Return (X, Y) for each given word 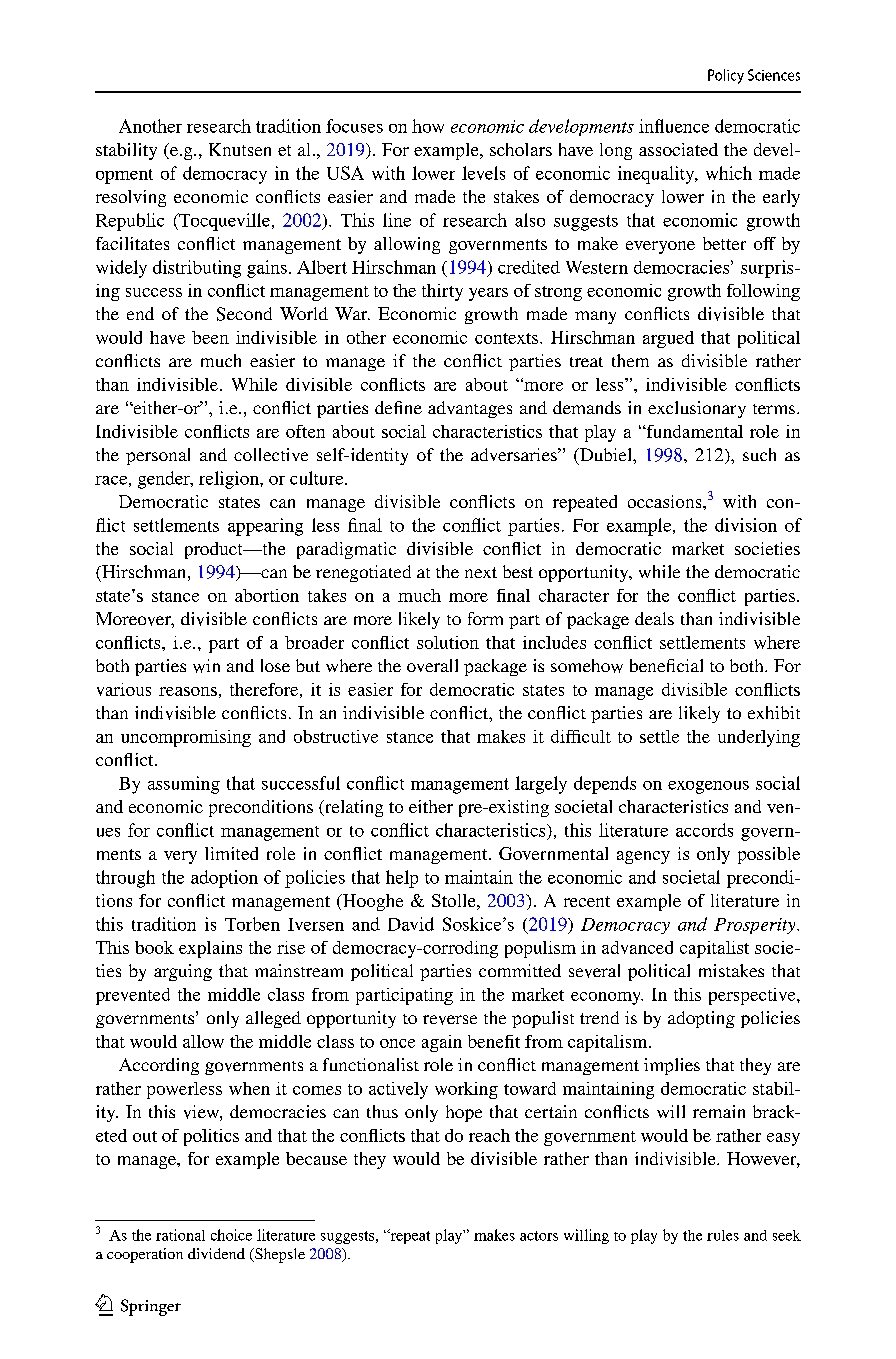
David (411, 924)
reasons (188, 691)
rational (180, 1235)
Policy (726, 76)
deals (654, 618)
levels (483, 173)
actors (539, 1236)
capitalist (714, 949)
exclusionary (697, 409)
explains (210, 949)
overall (432, 665)
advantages (470, 409)
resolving (131, 198)
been (210, 337)
